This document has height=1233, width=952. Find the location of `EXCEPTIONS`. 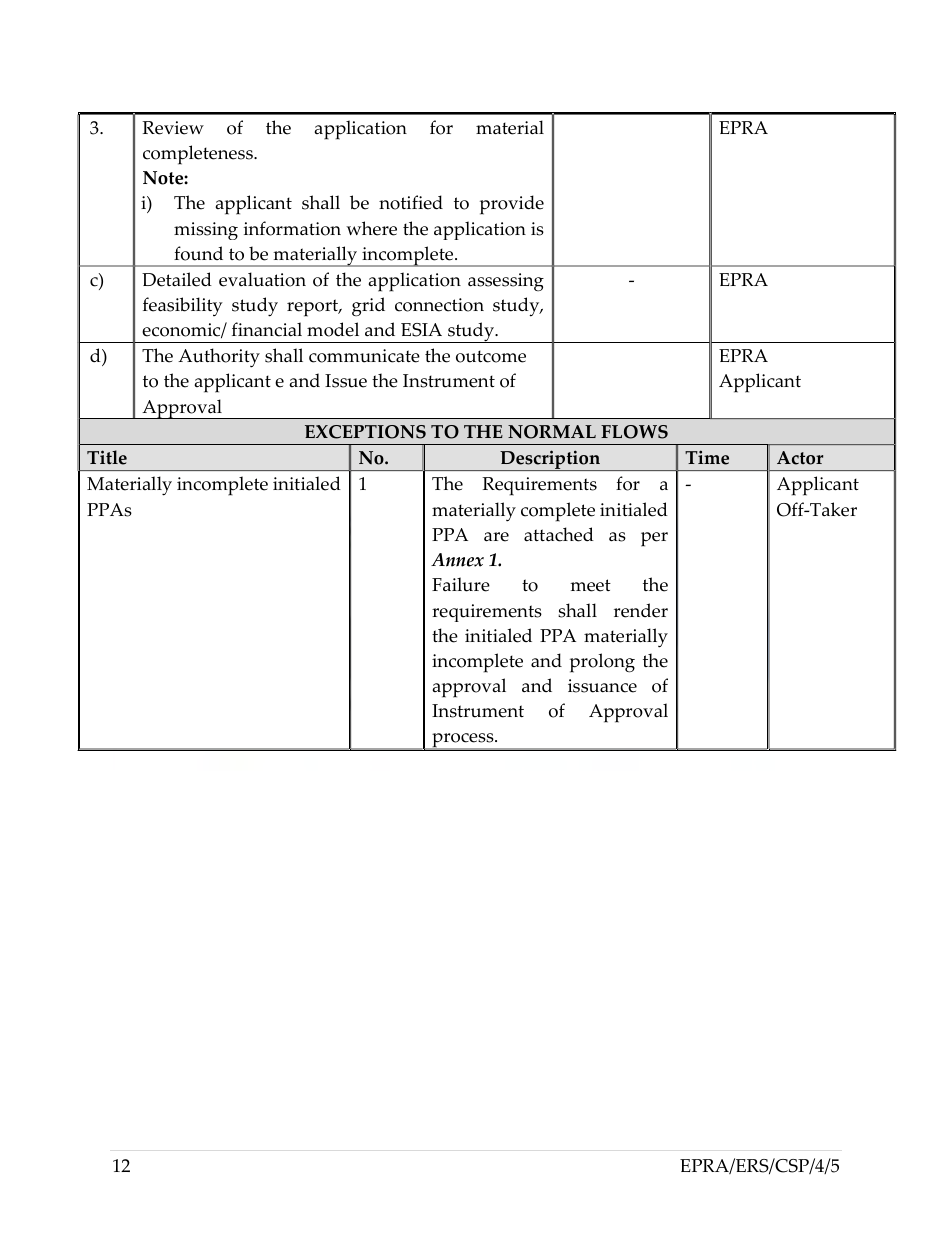

EXCEPTIONS is located at coordinates (365, 432).
